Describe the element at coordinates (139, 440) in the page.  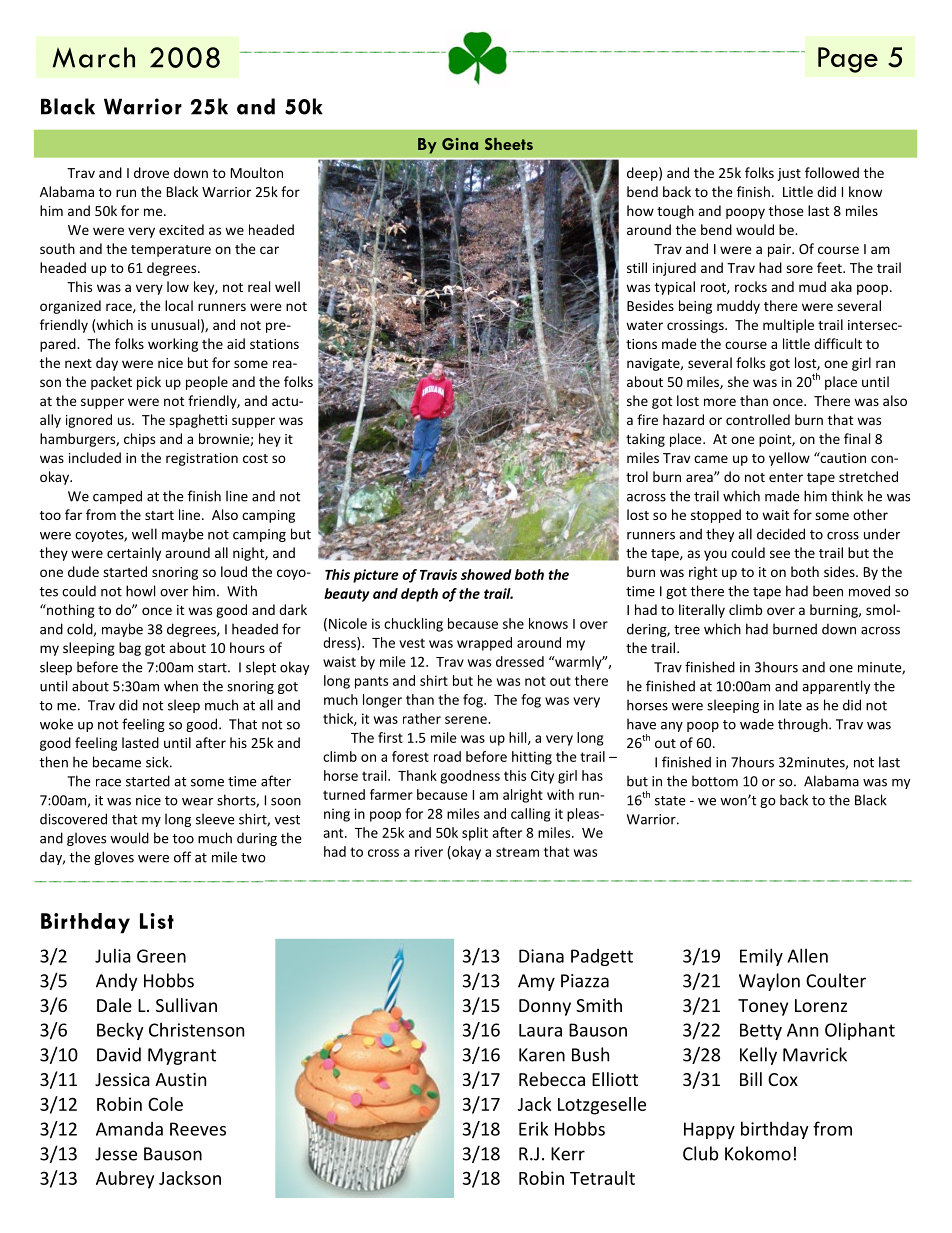
I see `chips` at that location.
